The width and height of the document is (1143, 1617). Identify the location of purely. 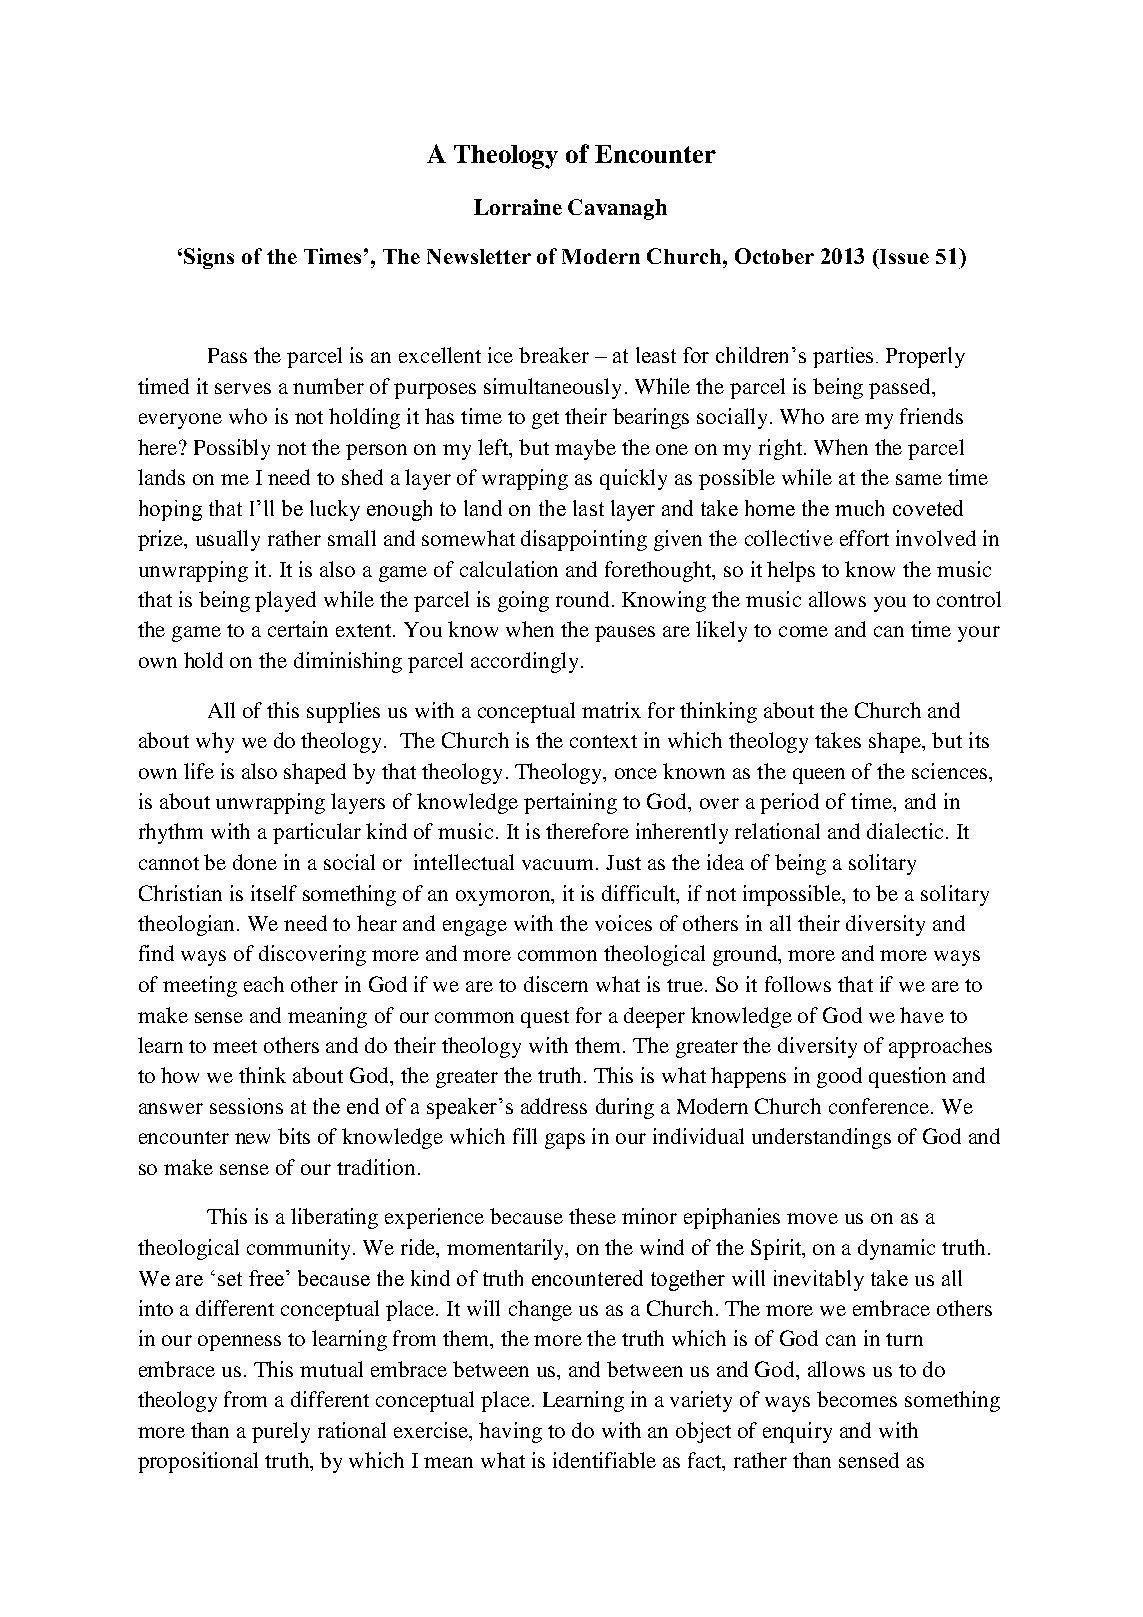
(281, 1432).
